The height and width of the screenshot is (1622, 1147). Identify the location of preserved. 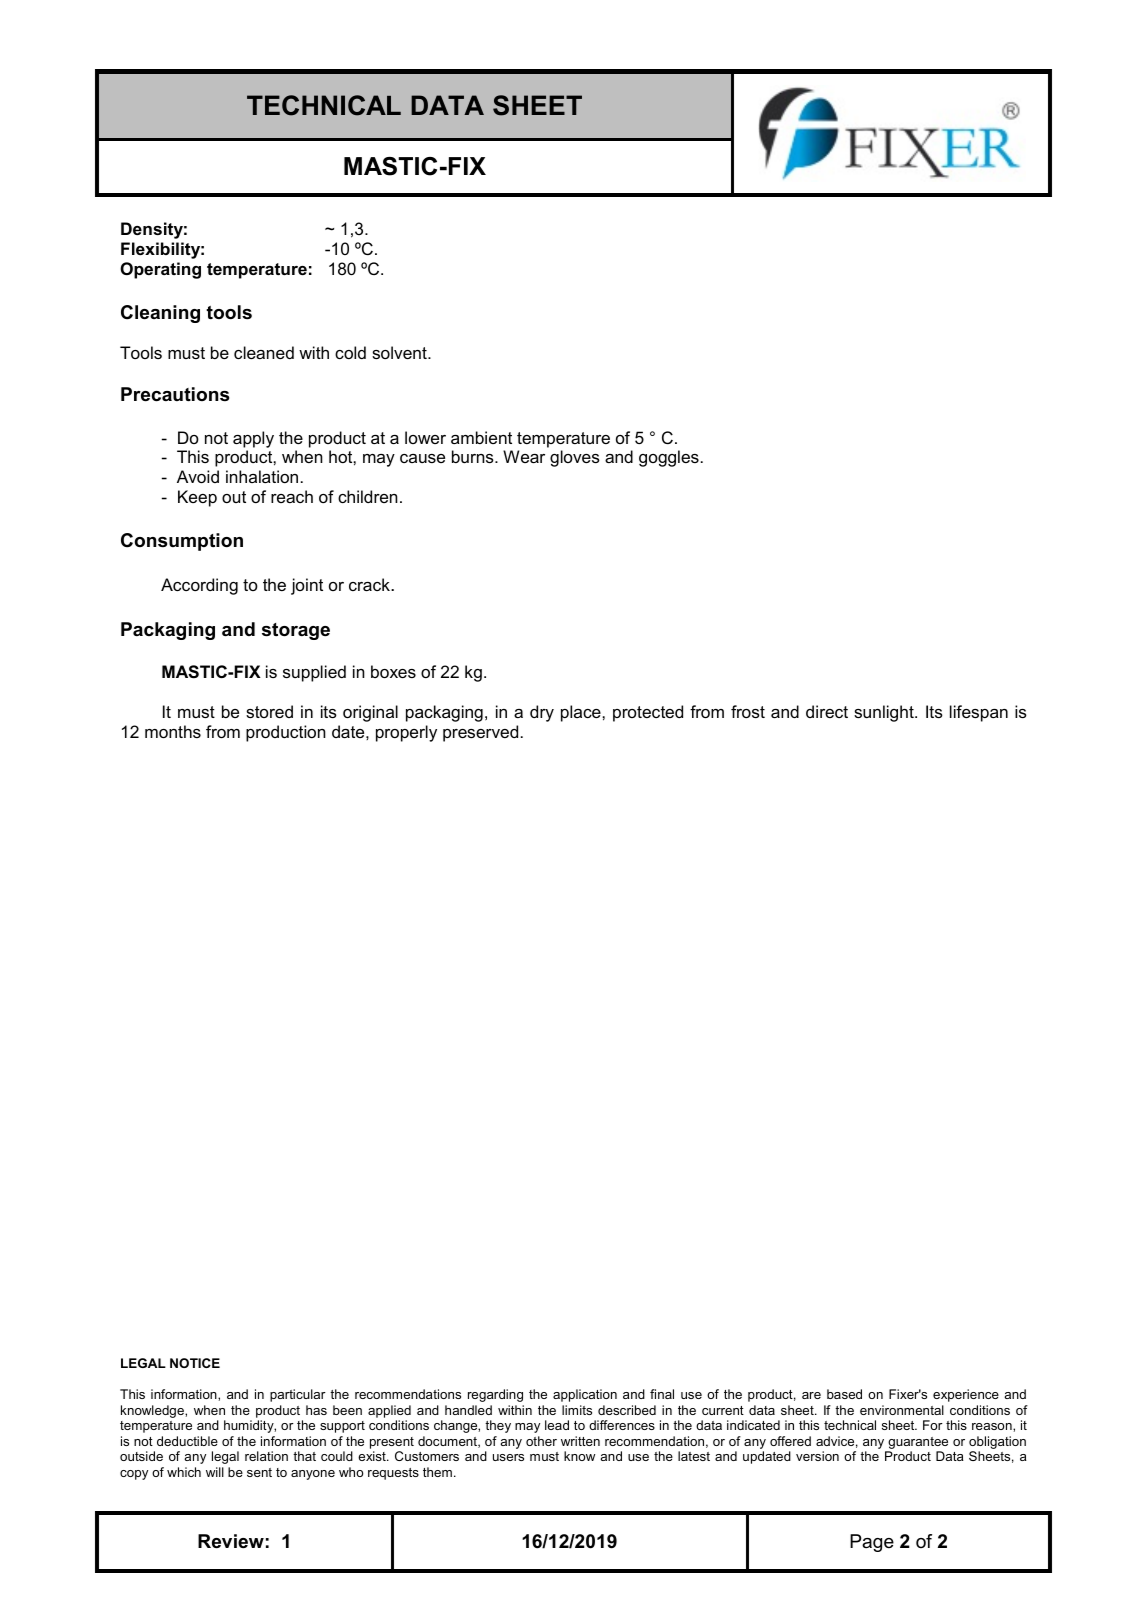
(480, 733).
